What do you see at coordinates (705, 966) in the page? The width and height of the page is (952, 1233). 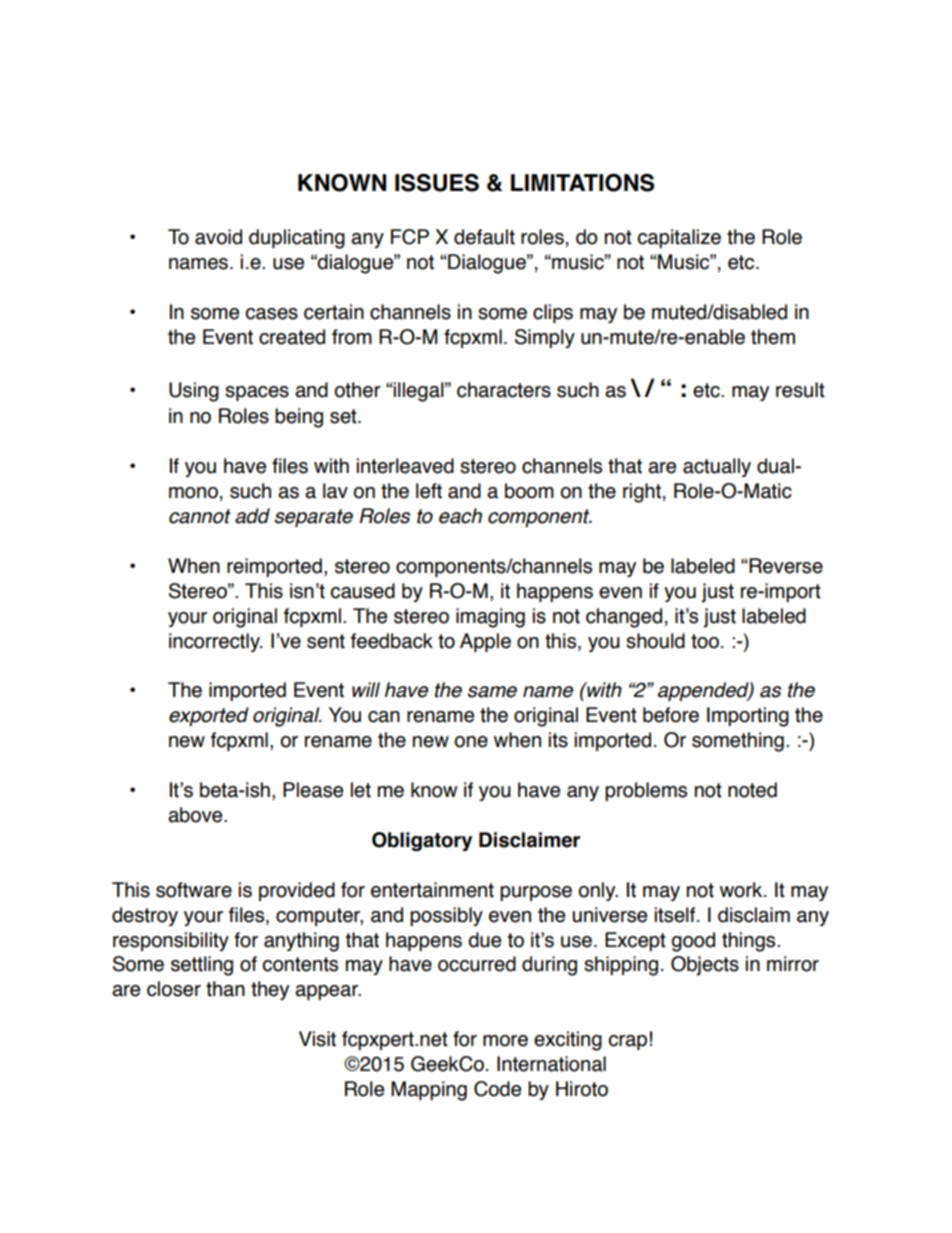 I see `Objects` at bounding box center [705, 966].
